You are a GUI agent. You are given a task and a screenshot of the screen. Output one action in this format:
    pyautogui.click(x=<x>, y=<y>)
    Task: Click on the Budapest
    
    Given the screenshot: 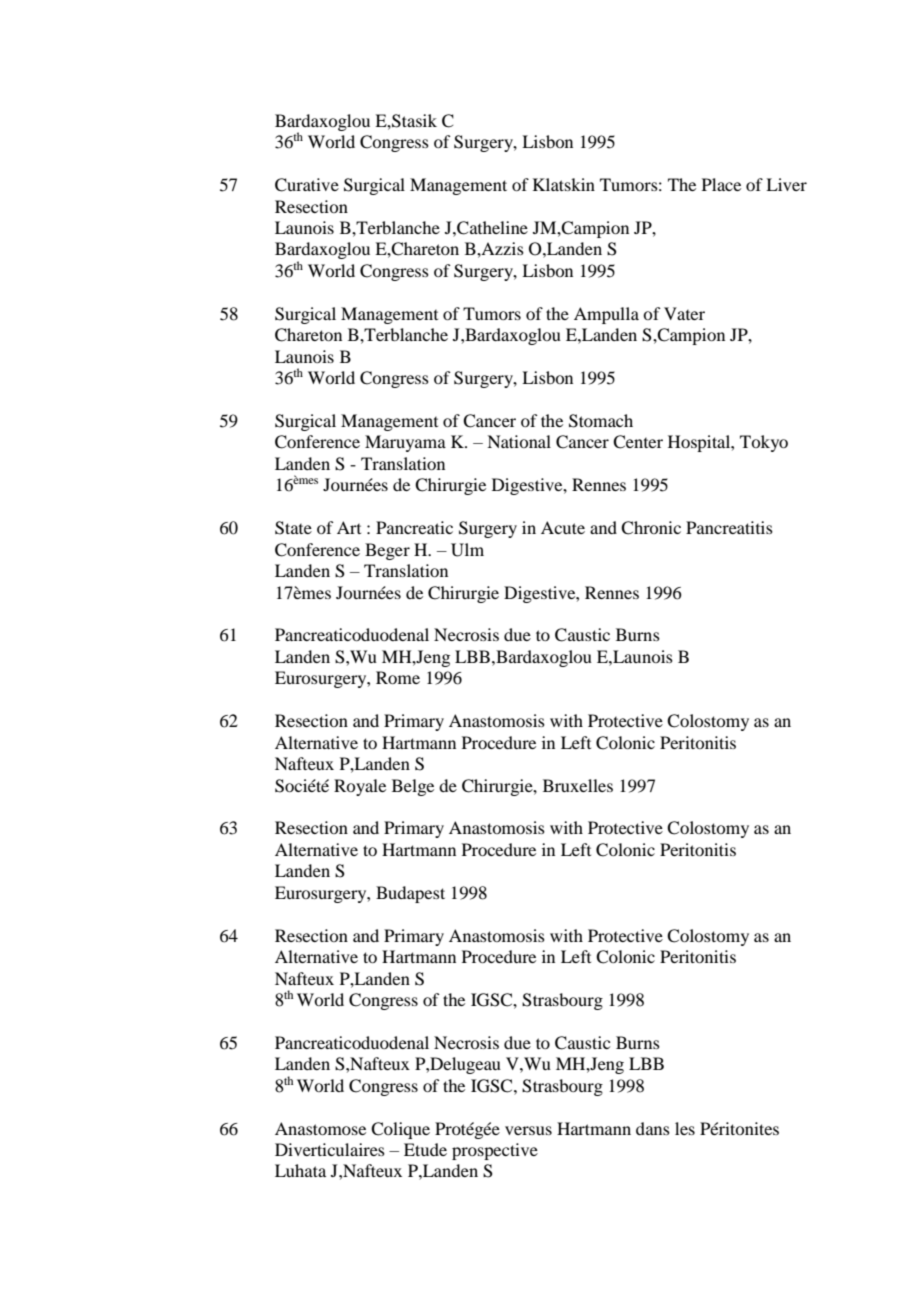 What is the action you would take?
    pyautogui.click(x=410, y=894)
